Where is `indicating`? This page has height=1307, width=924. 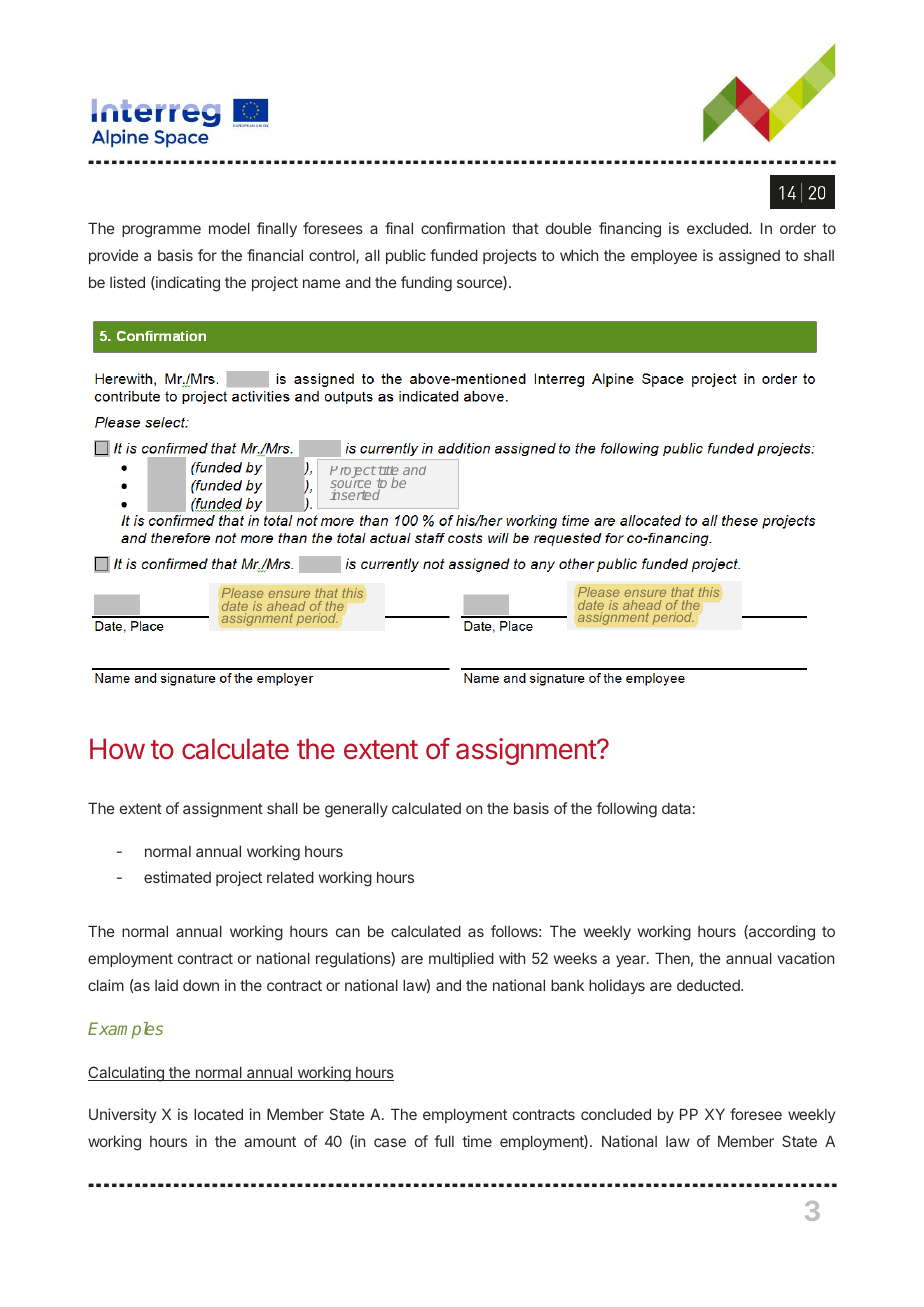
indicating is located at coordinates (187, 284).
